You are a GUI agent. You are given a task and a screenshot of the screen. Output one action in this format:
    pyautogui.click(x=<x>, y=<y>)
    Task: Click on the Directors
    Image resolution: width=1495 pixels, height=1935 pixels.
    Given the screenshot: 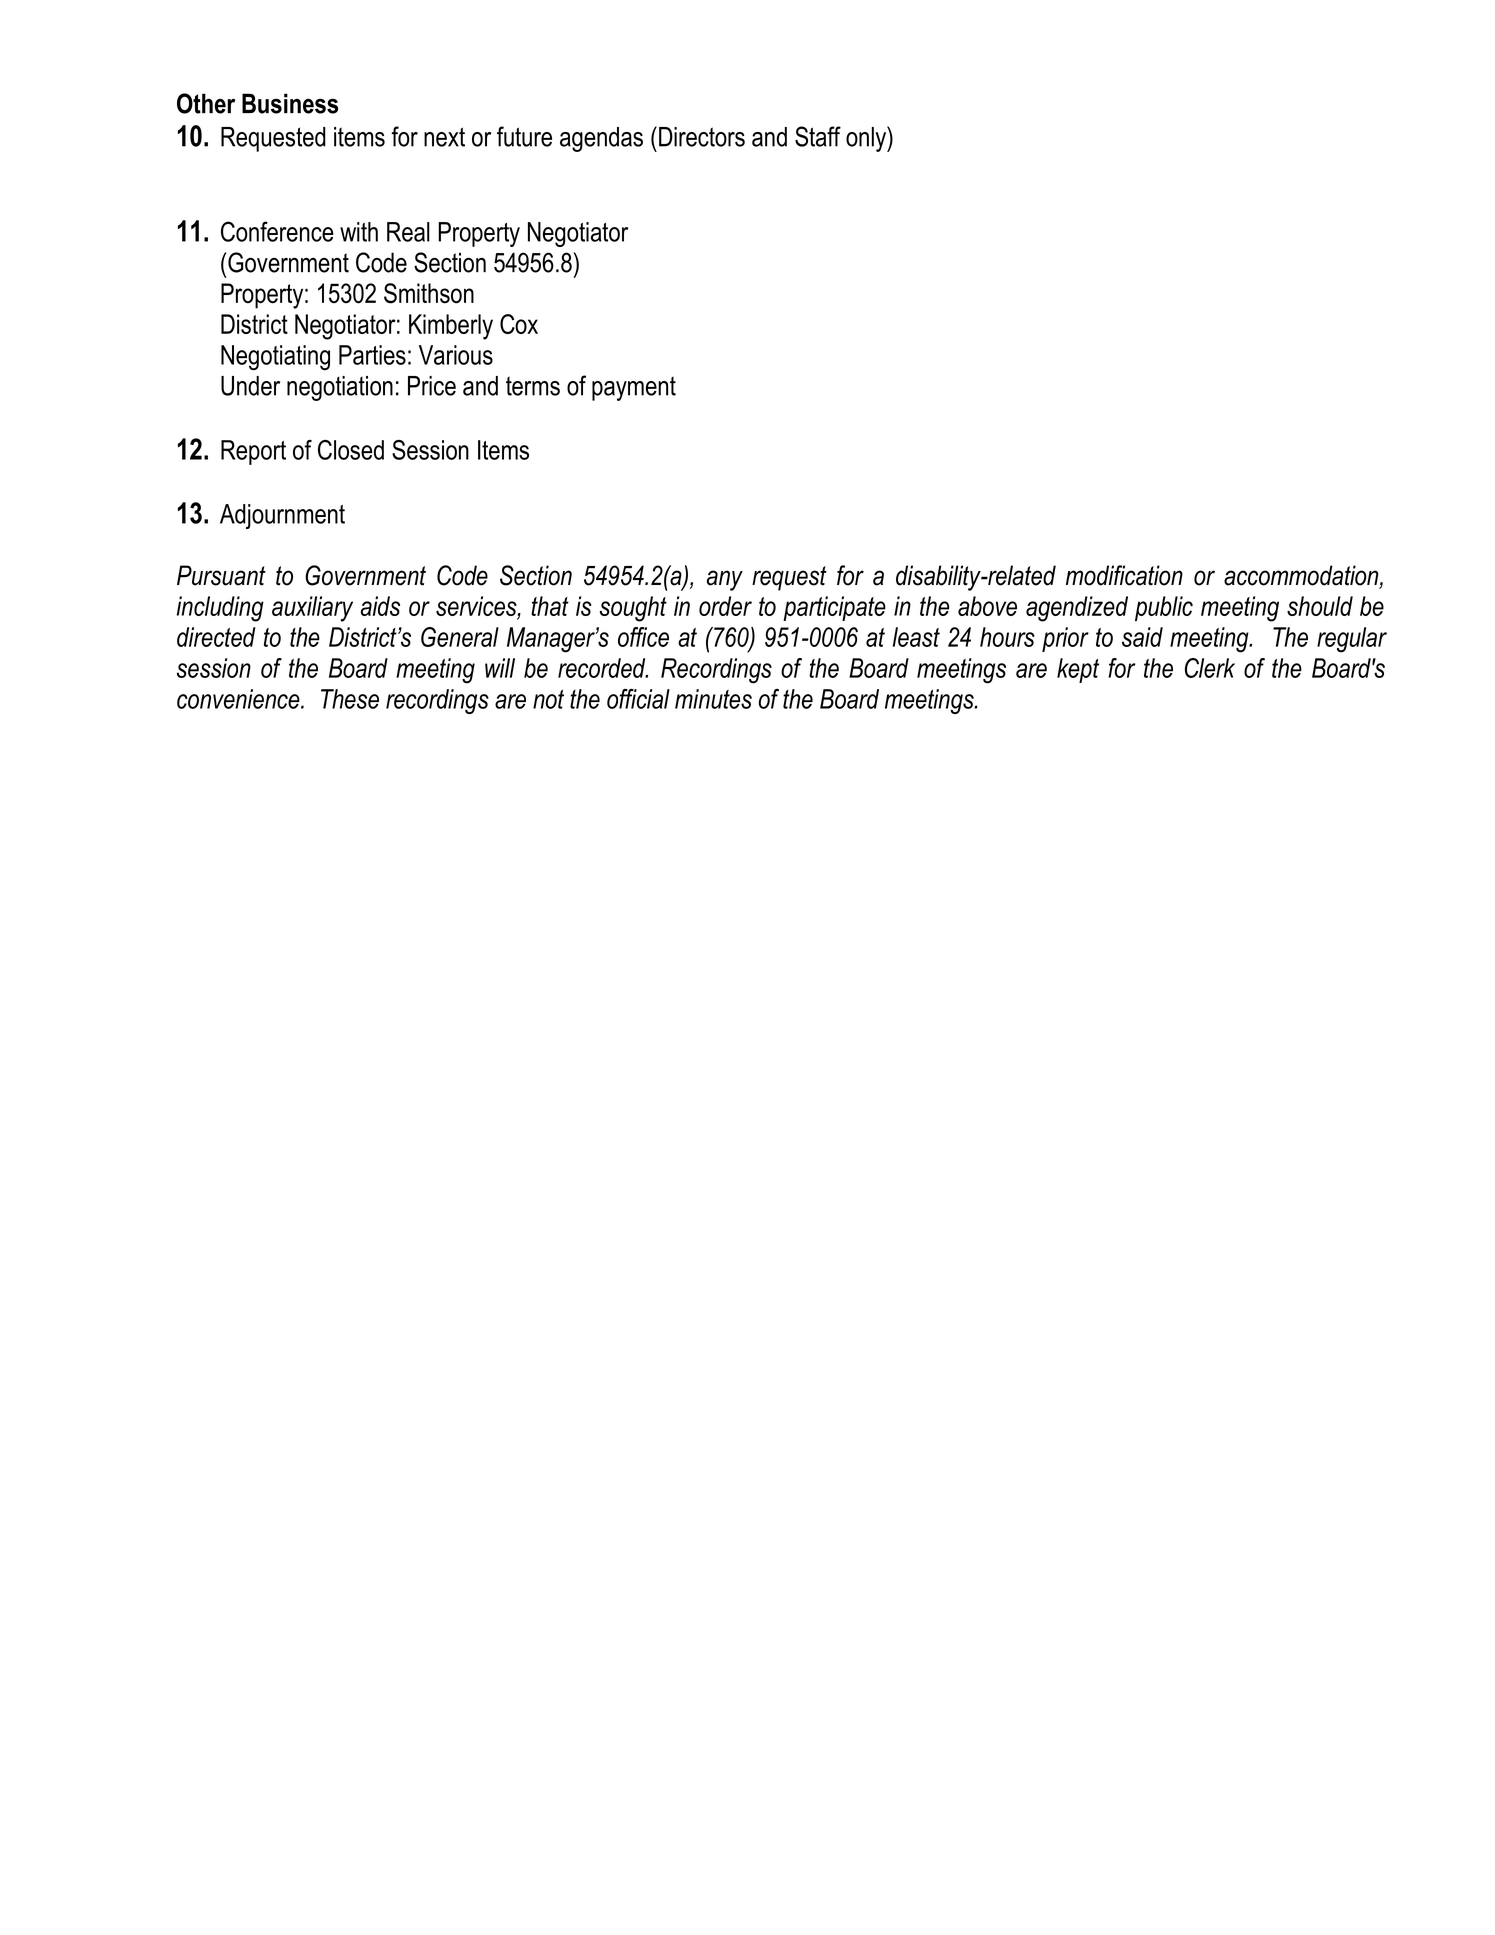 What is the action you would take?
    pyautogui.click(x=702, y=137)
